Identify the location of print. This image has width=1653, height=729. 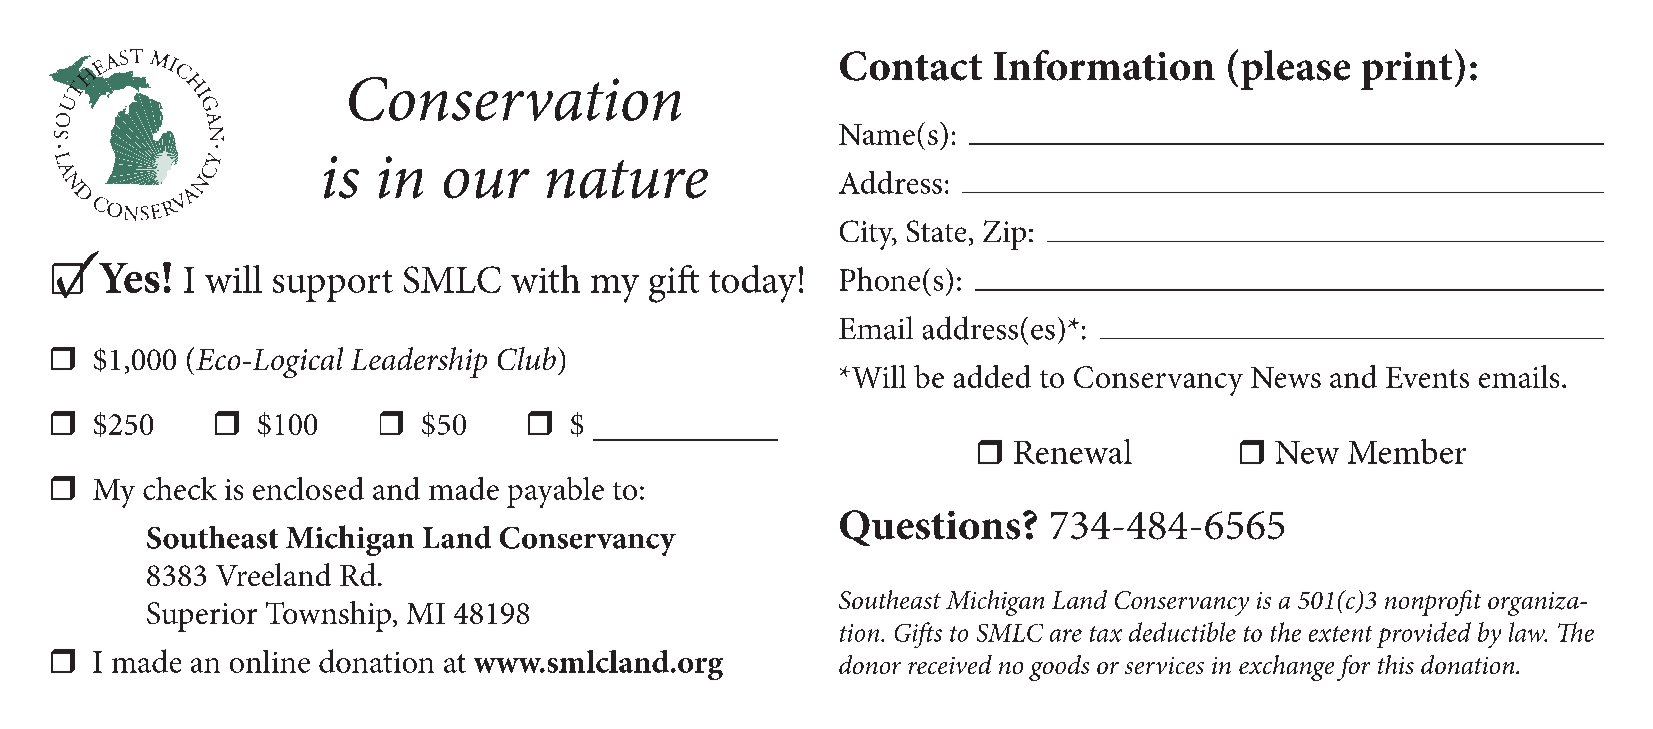
(1406, 71).
